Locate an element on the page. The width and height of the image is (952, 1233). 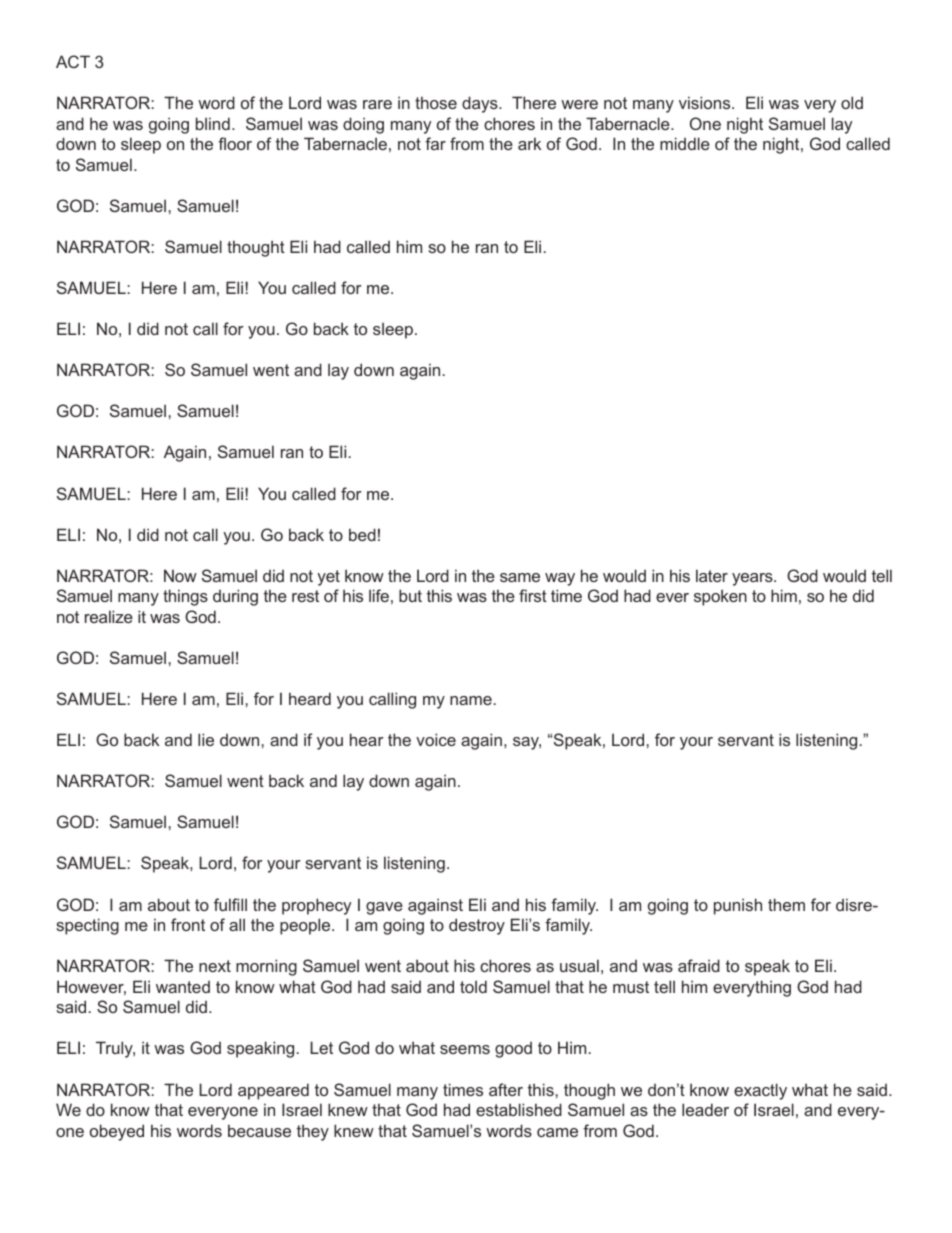
leader is located at coordinates (705, 1109).
